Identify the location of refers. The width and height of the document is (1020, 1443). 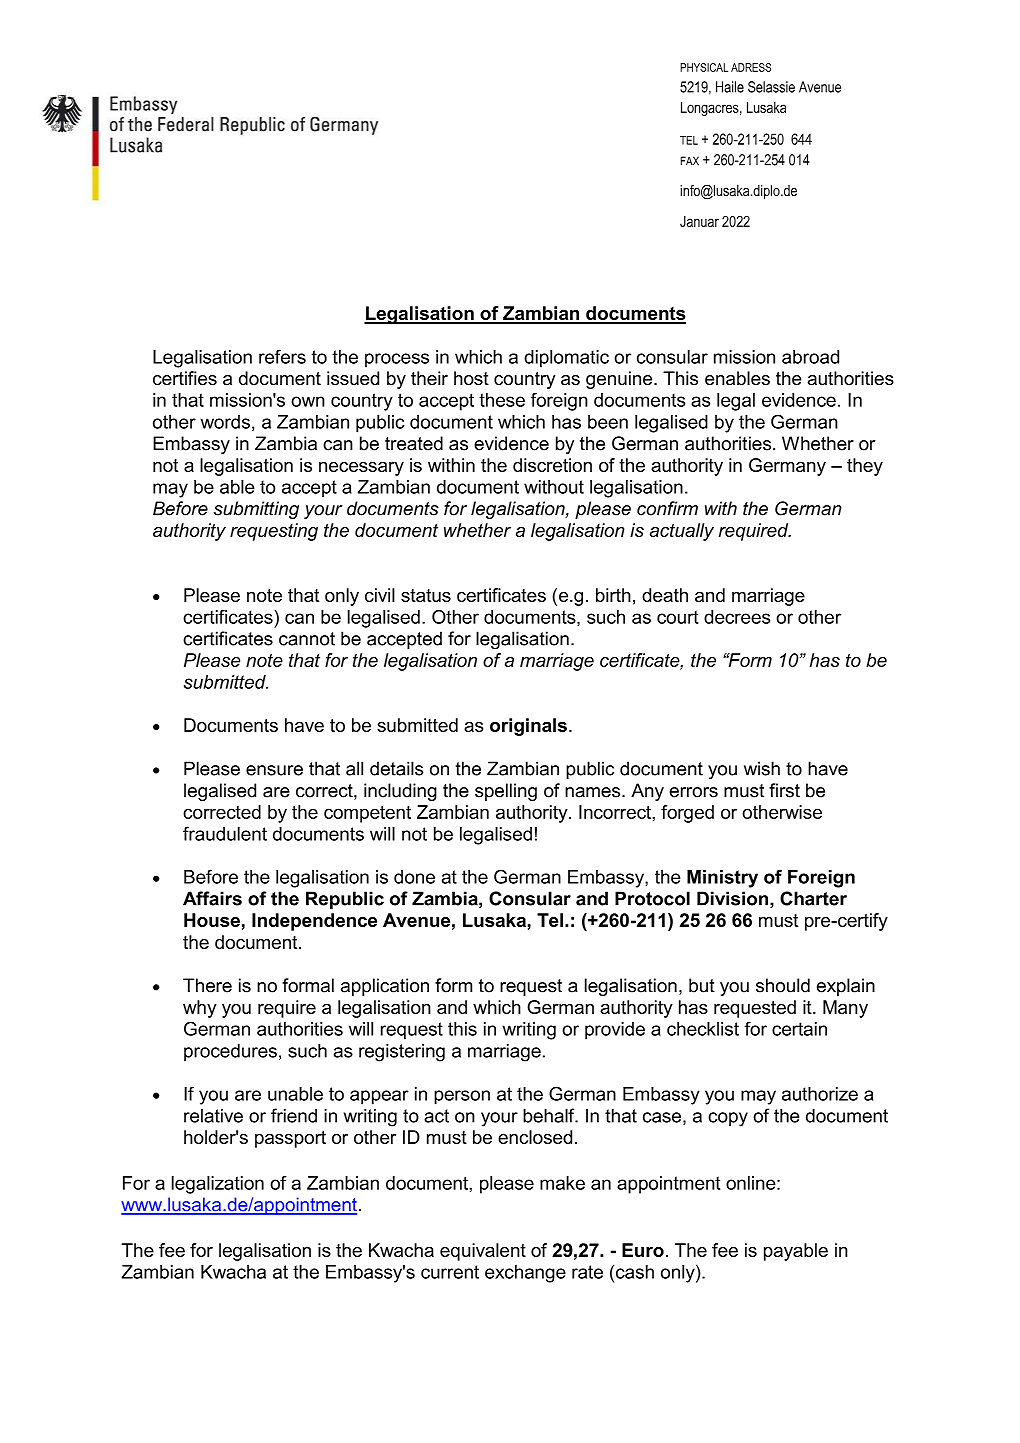
(282, 356).
